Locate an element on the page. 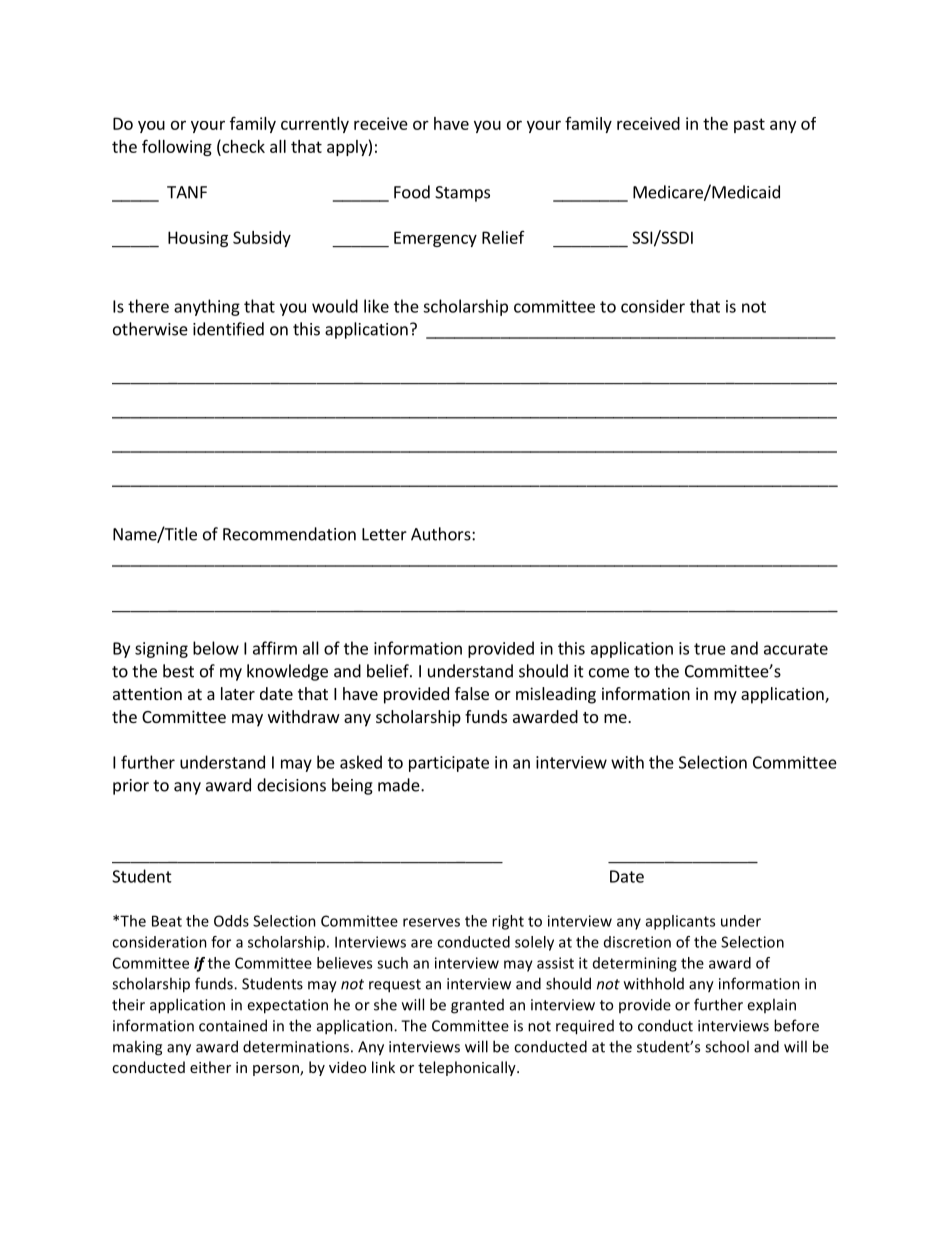 Image resolution: width=952 pixels, height=1233 pixels. following is located at coordinates (177, 147).
